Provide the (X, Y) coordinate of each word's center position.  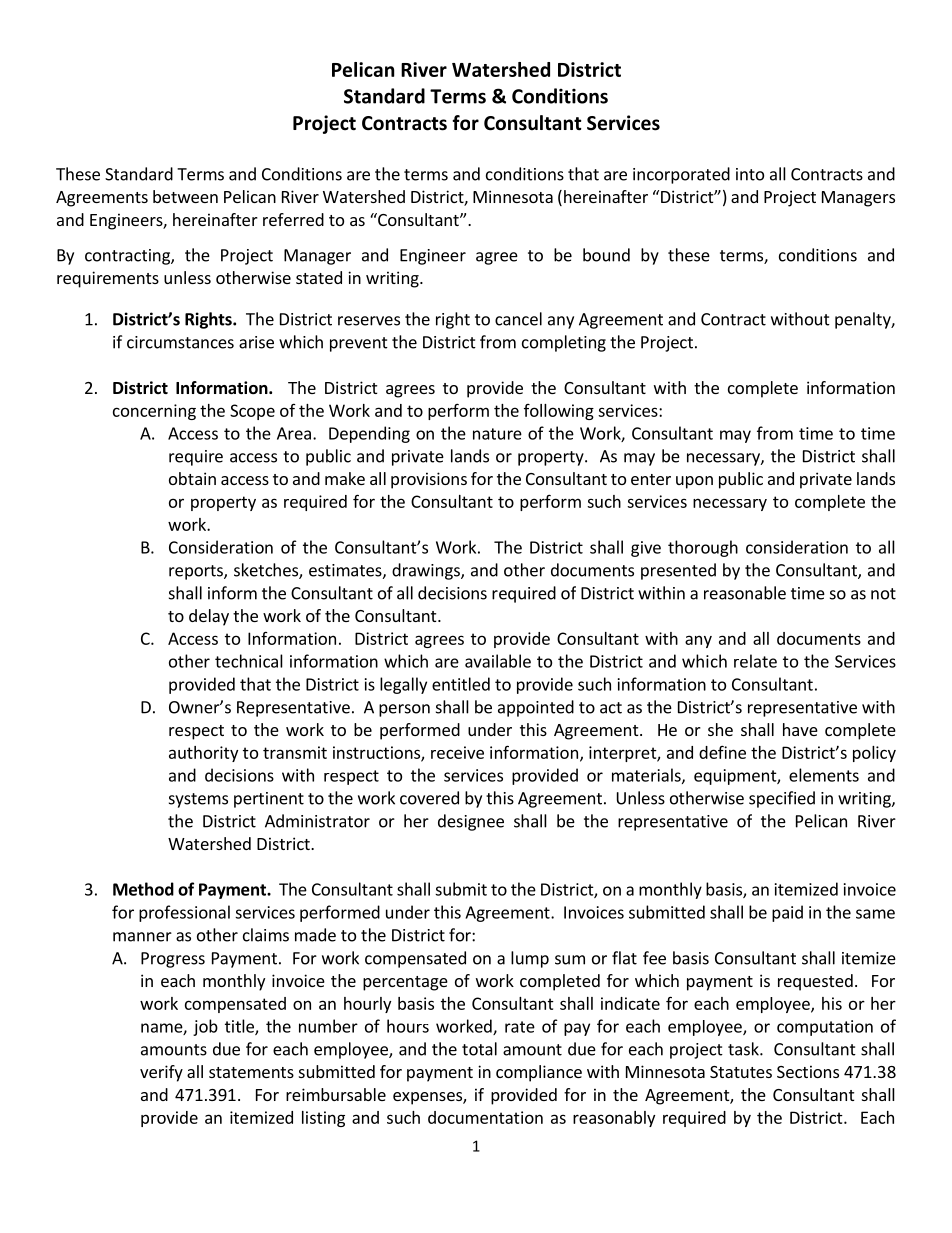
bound (606, 255)
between (185, 196)
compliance (539, 1073)
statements (251, 1072)
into (750, 174)
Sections (808, 1071)
